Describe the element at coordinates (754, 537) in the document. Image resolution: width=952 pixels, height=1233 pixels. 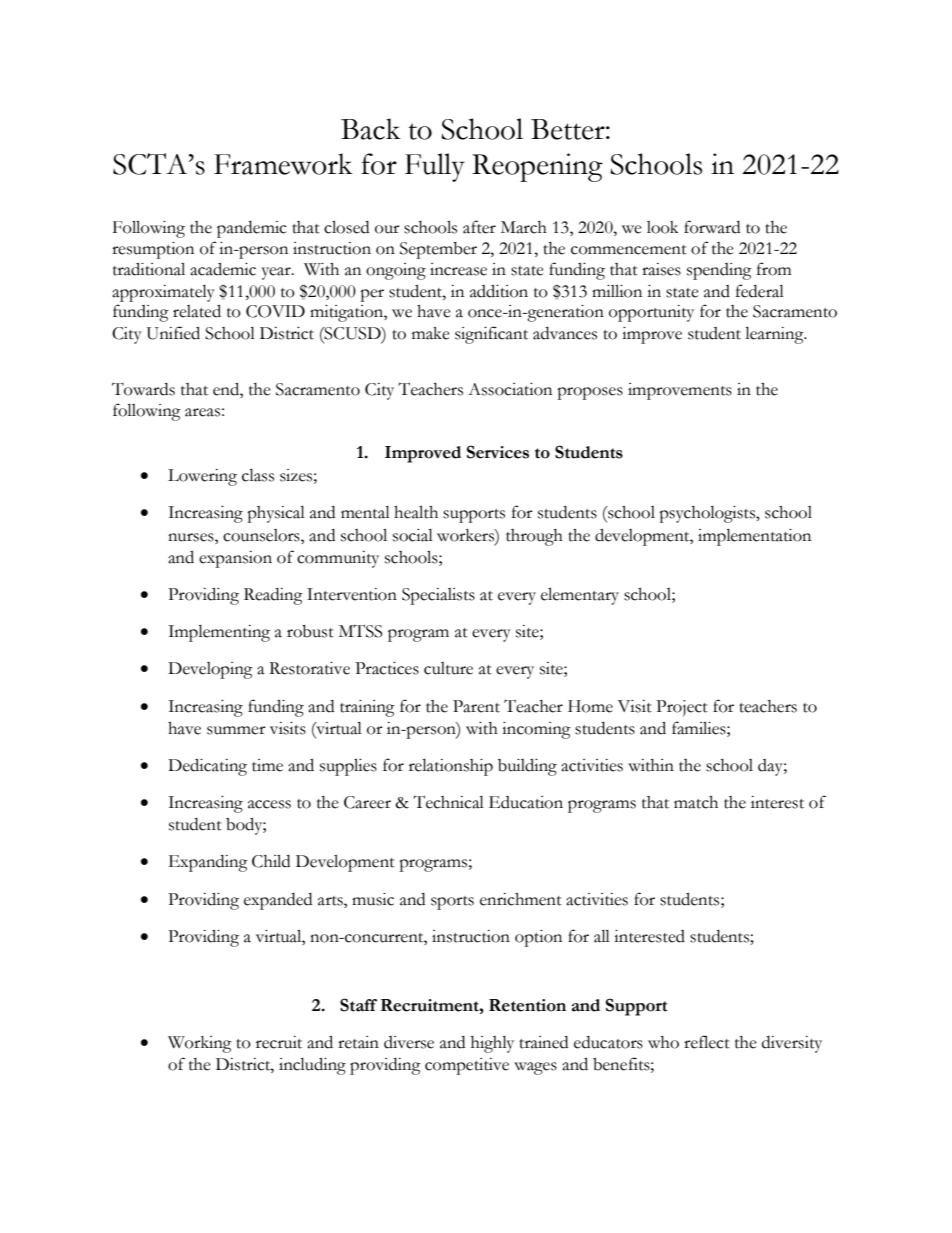
I see `implementation` at that location.
